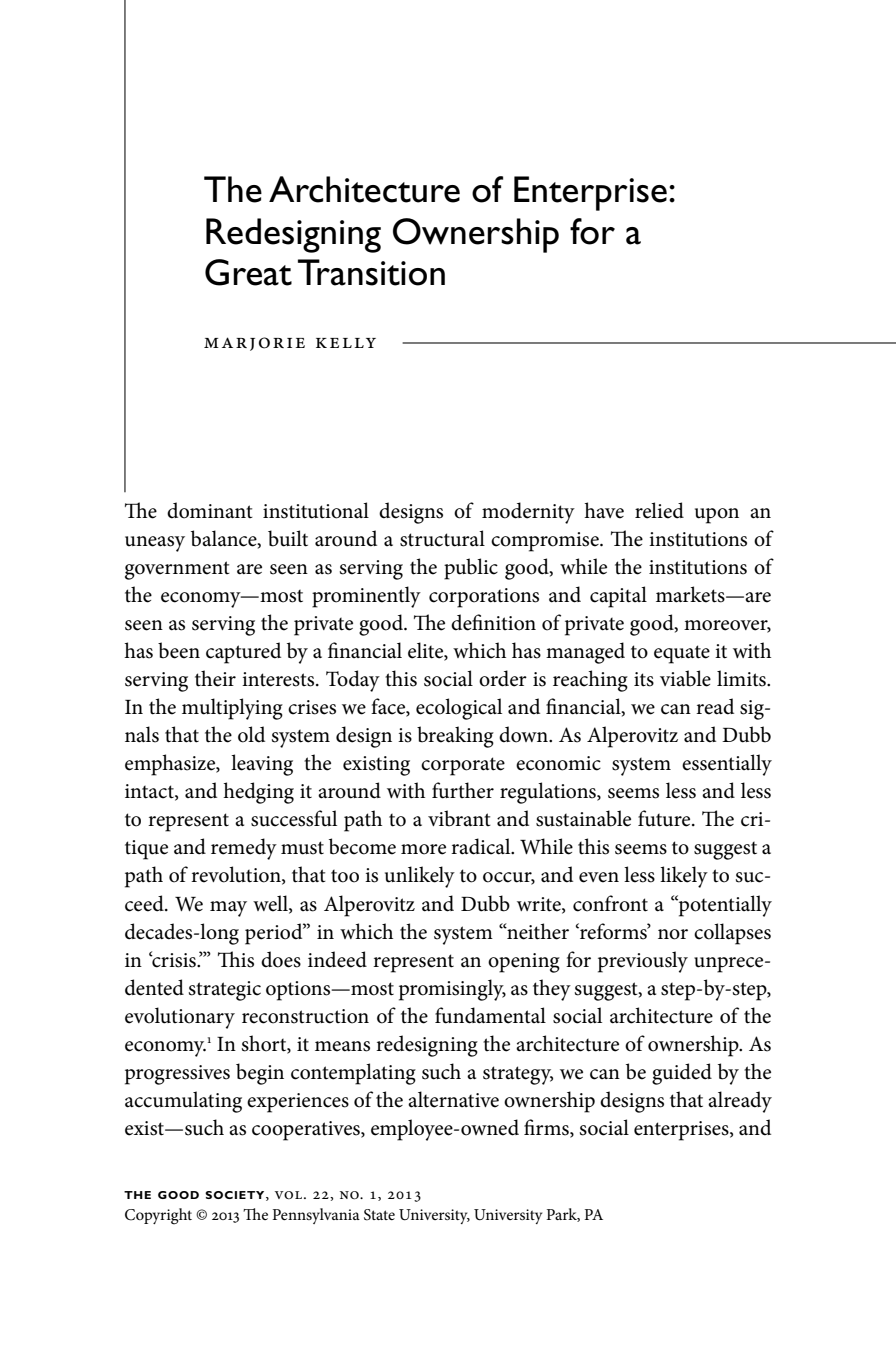  What do you see at coordinates (659, 510) in the screenshot?
I see `relied` at bounding box center [659, 510].
